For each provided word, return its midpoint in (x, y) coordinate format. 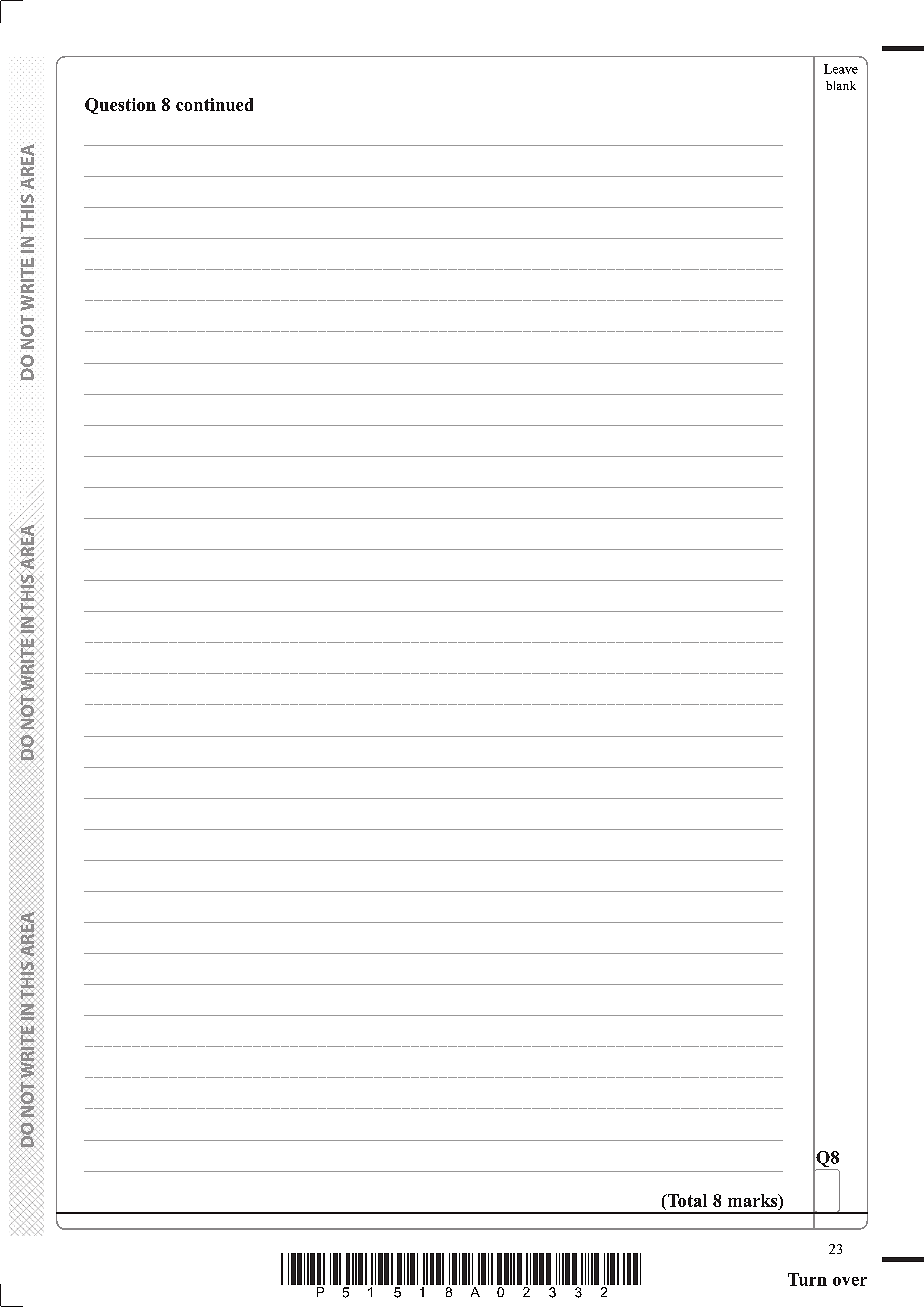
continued (214, 104)
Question (120, 106)
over (850, 1281)
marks (754, 1200)
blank (841, 85)
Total (686, 1200)
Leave (841, 69)
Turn (807, 1279)
